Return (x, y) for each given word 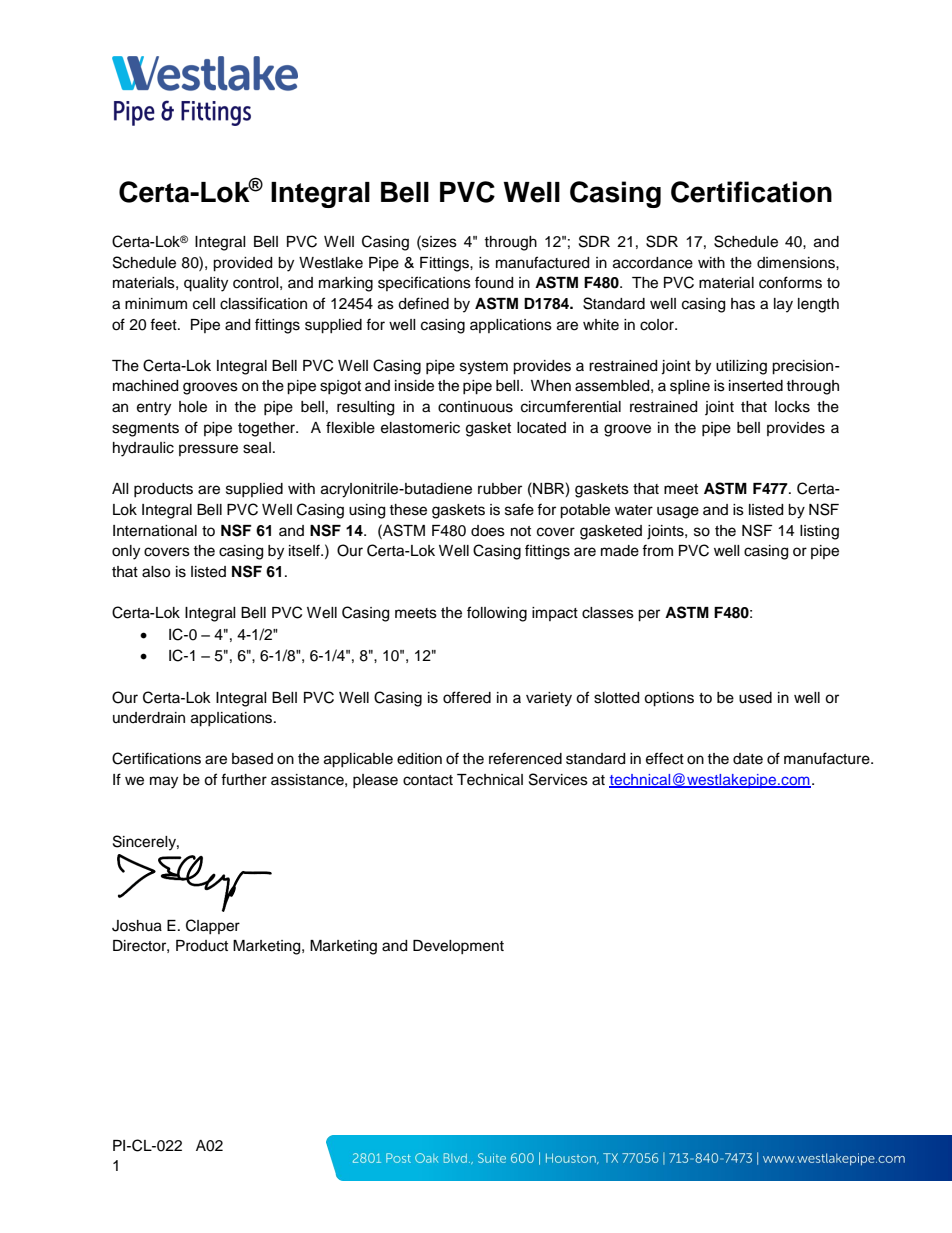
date (748, 759)
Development (458, 947)
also (156, 572)
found (494, 282)
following (497, 614)
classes (608, 613)
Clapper (213, 926)
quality (206, 284)
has (743, 304)
